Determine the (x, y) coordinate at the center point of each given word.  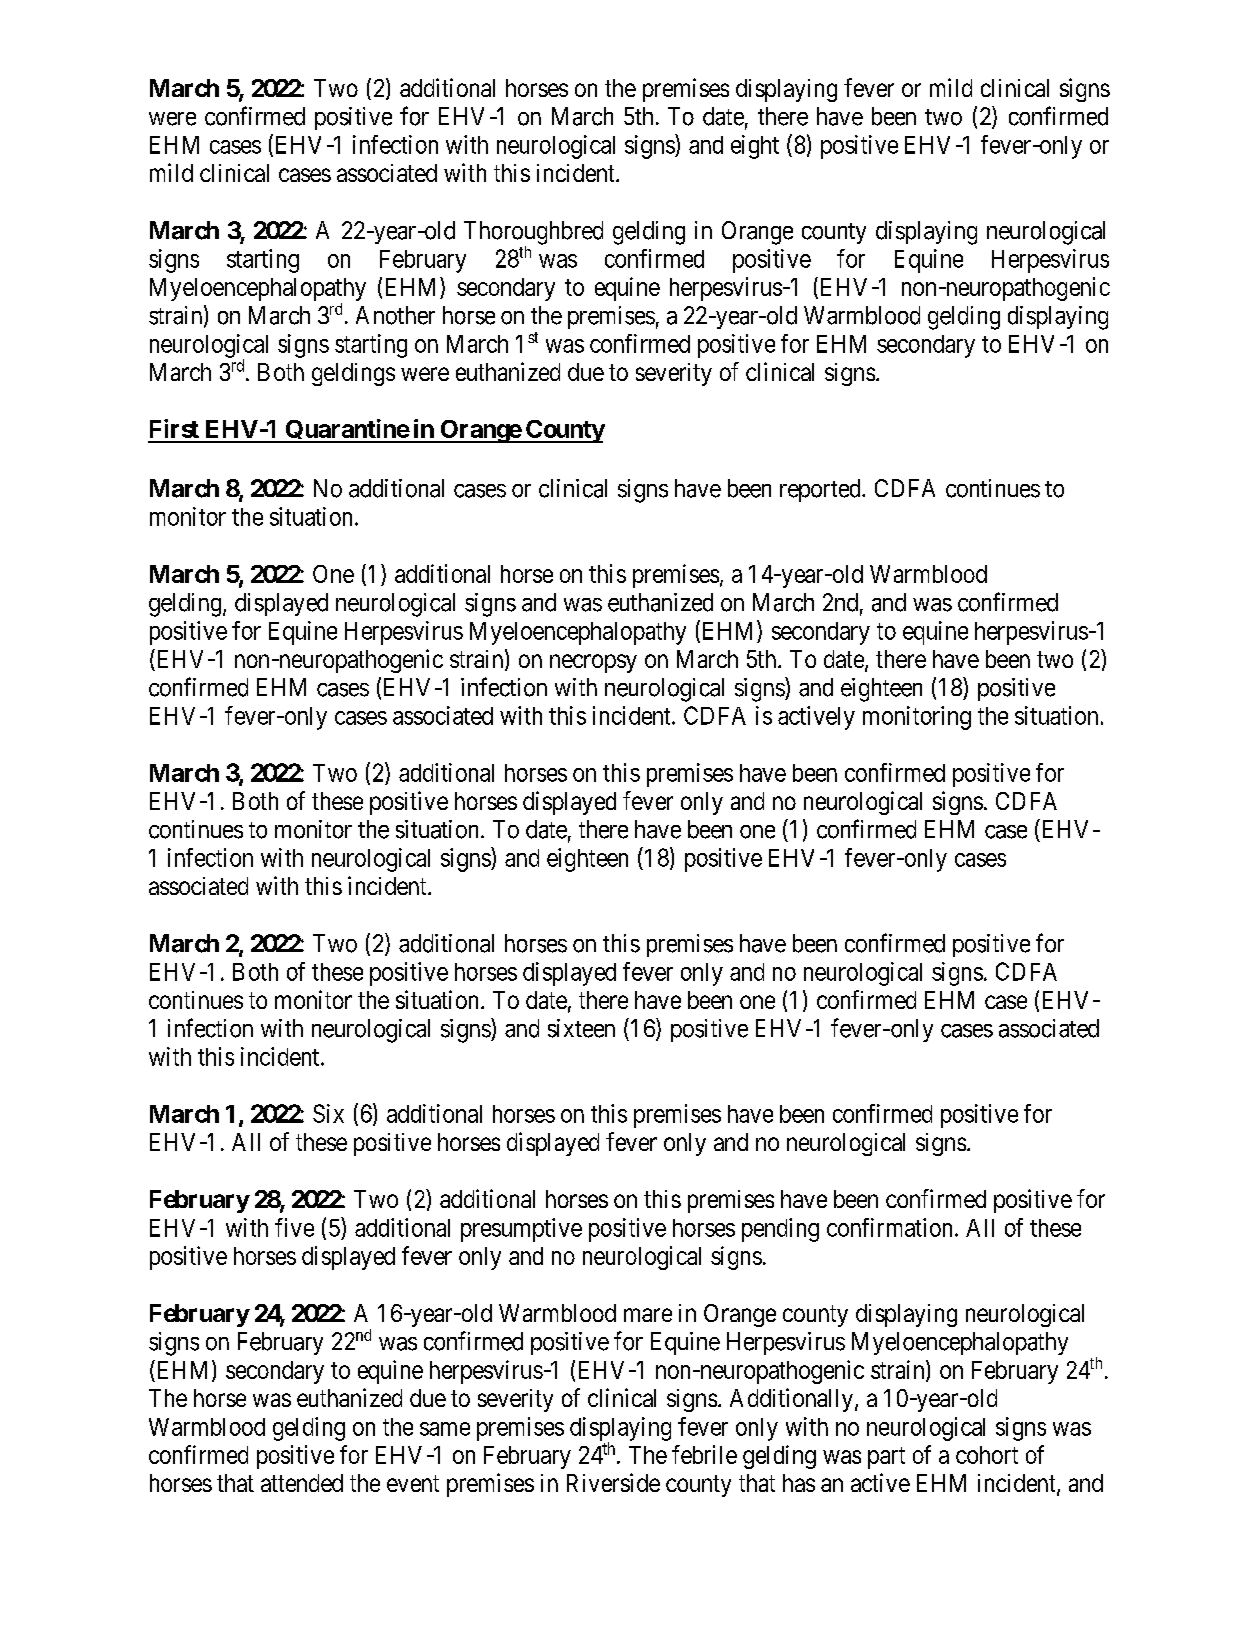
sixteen (581, 1028)
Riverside (613, 1482)
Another (395, 315)
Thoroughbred (533, 234)
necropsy (593, 663)
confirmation (889, 1227)
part (886, 1458)
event (413, 1483)
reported (821, 490)
